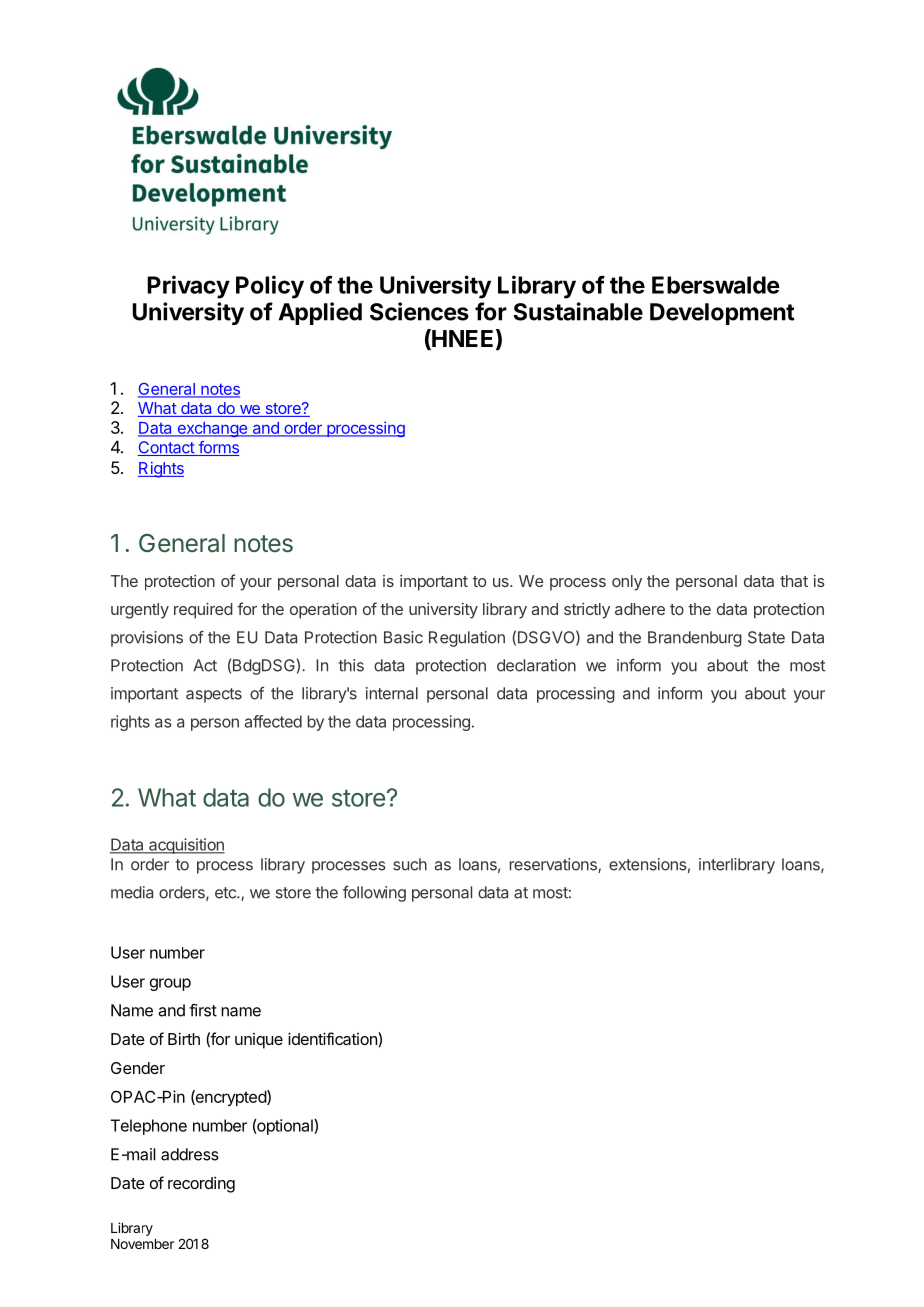 The width and height of the image is (924, 1307). What do you see at coordinates (226, 893) in the image?
I see `etc` at bounding box center [226, 893].
